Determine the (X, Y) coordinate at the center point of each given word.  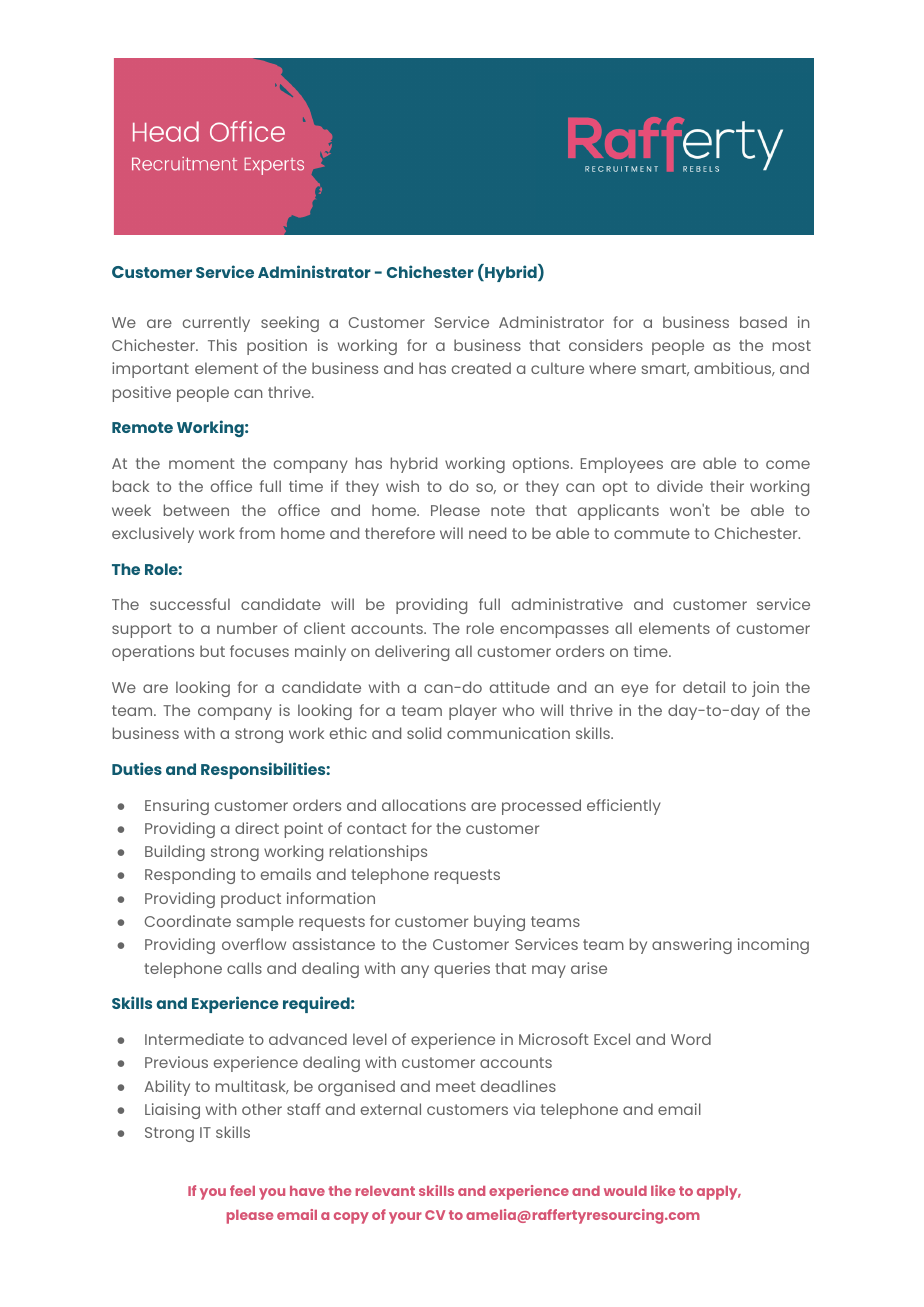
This (222, 345)
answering (692, 946)
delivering (412, 653)
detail (704, 687)
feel (242, 1190)
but (212, 651)
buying (499, 923)
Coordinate (188, 921)
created (481, 368)
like (663, 1190)
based (763, 322)
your (405, 1218)
